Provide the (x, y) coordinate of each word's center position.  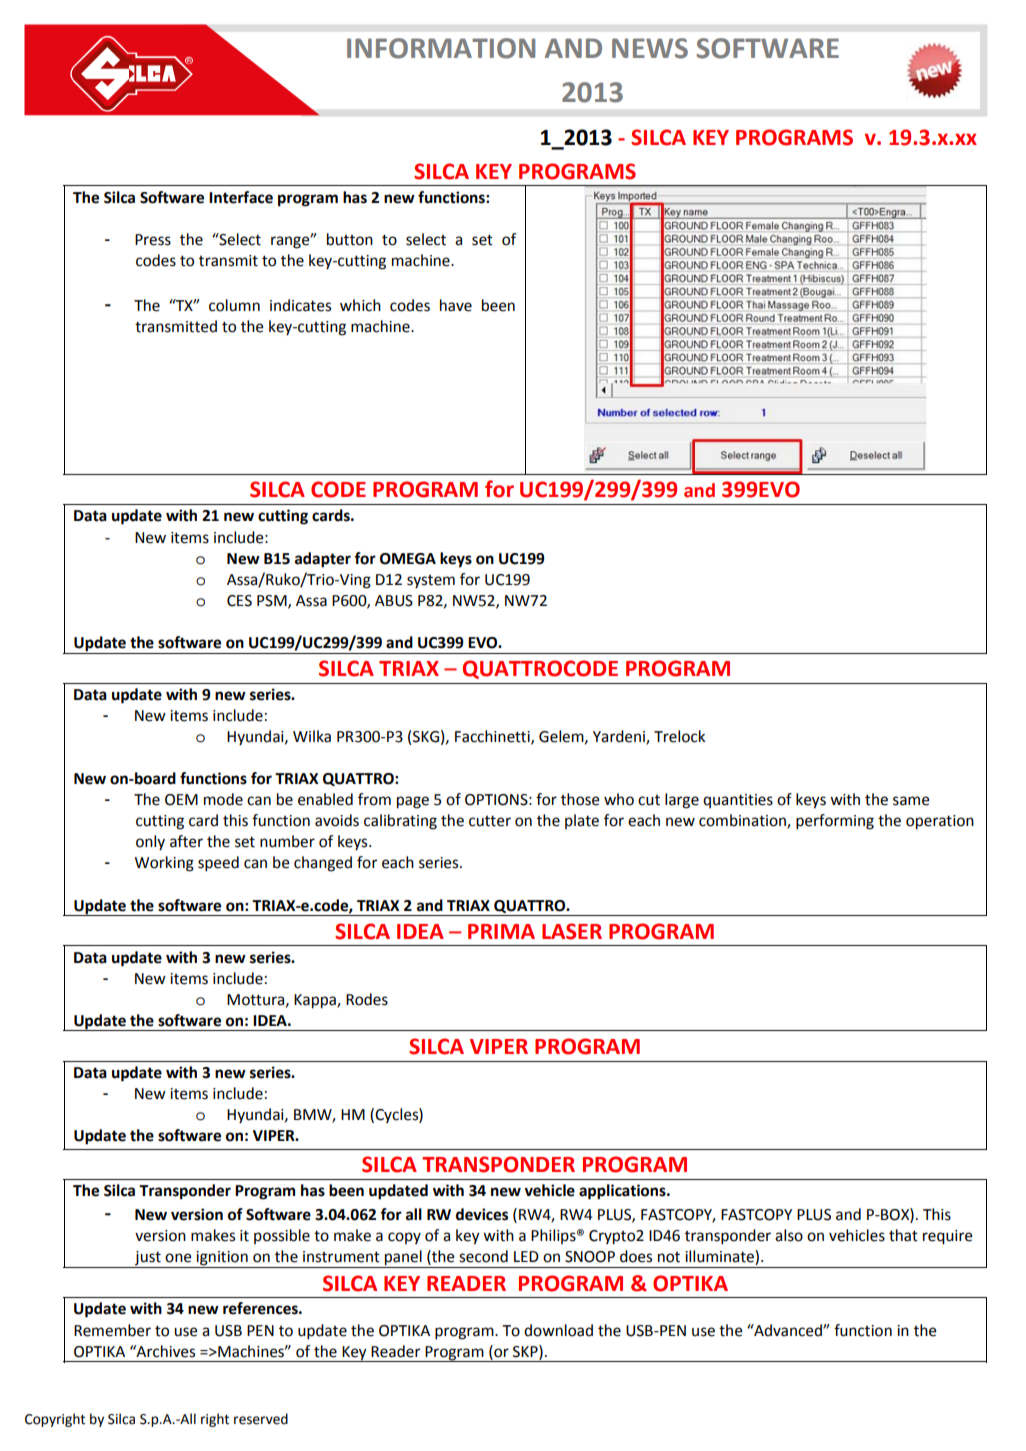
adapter (323, 560)
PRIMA (501, 931)
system (431, 582)
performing (835, 822)
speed (218, 864)
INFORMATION (441, 48)
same (911, 801)
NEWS (650, 48)
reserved (261, 1419)
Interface (241, 197)
